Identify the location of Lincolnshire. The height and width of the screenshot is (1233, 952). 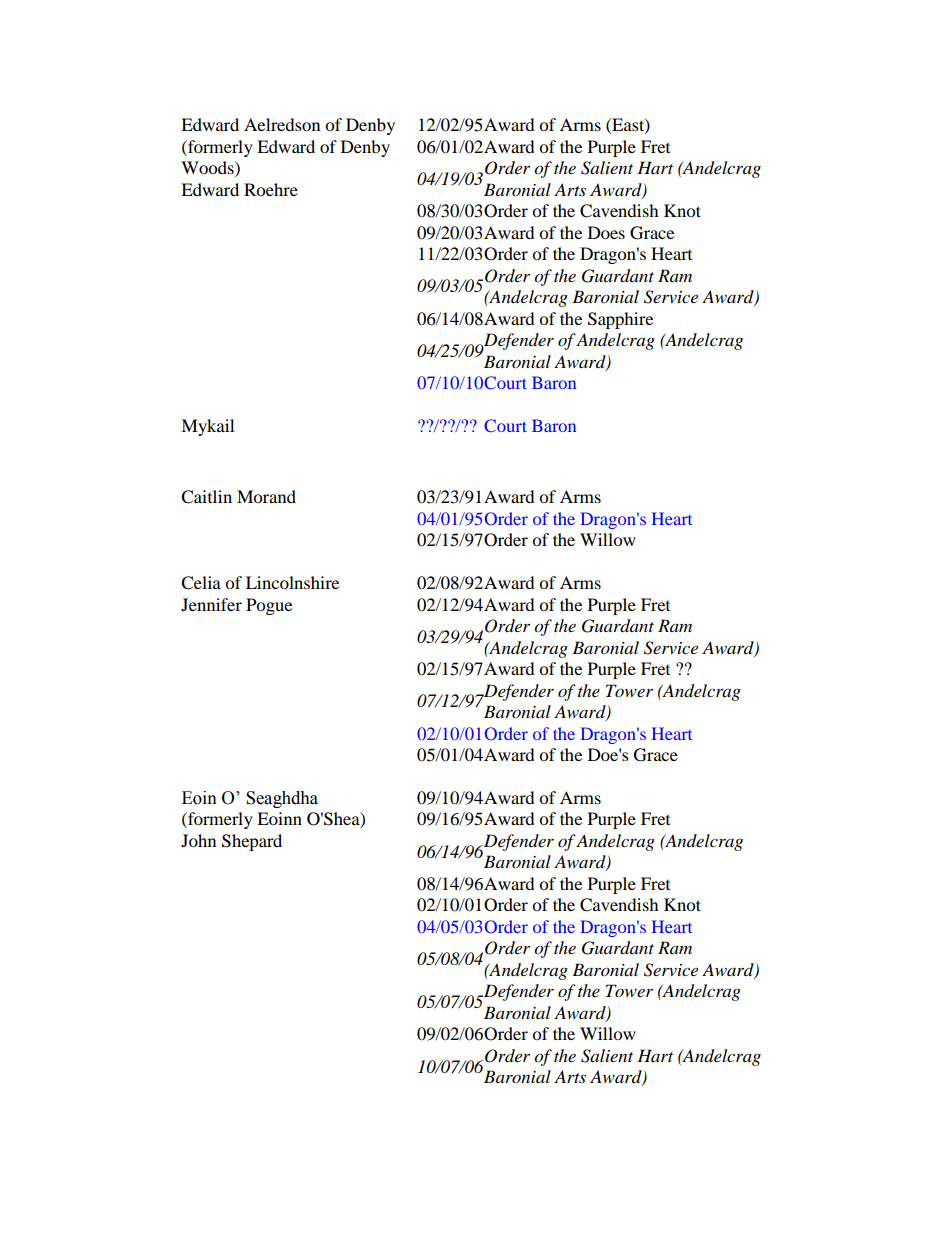
(292, 582).
